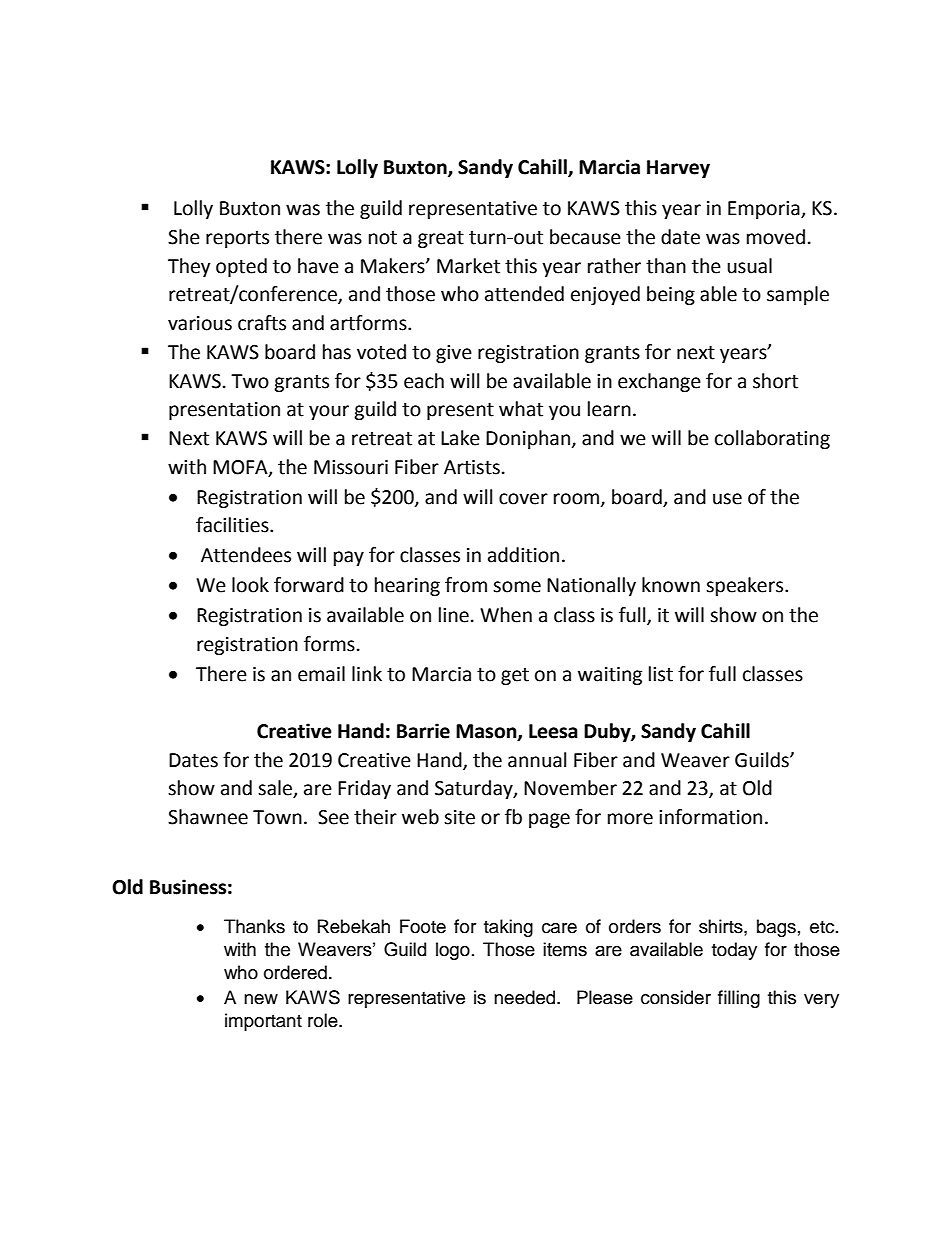 This page has height=1233, width=952. I want to click on new, so click(261, 999).
